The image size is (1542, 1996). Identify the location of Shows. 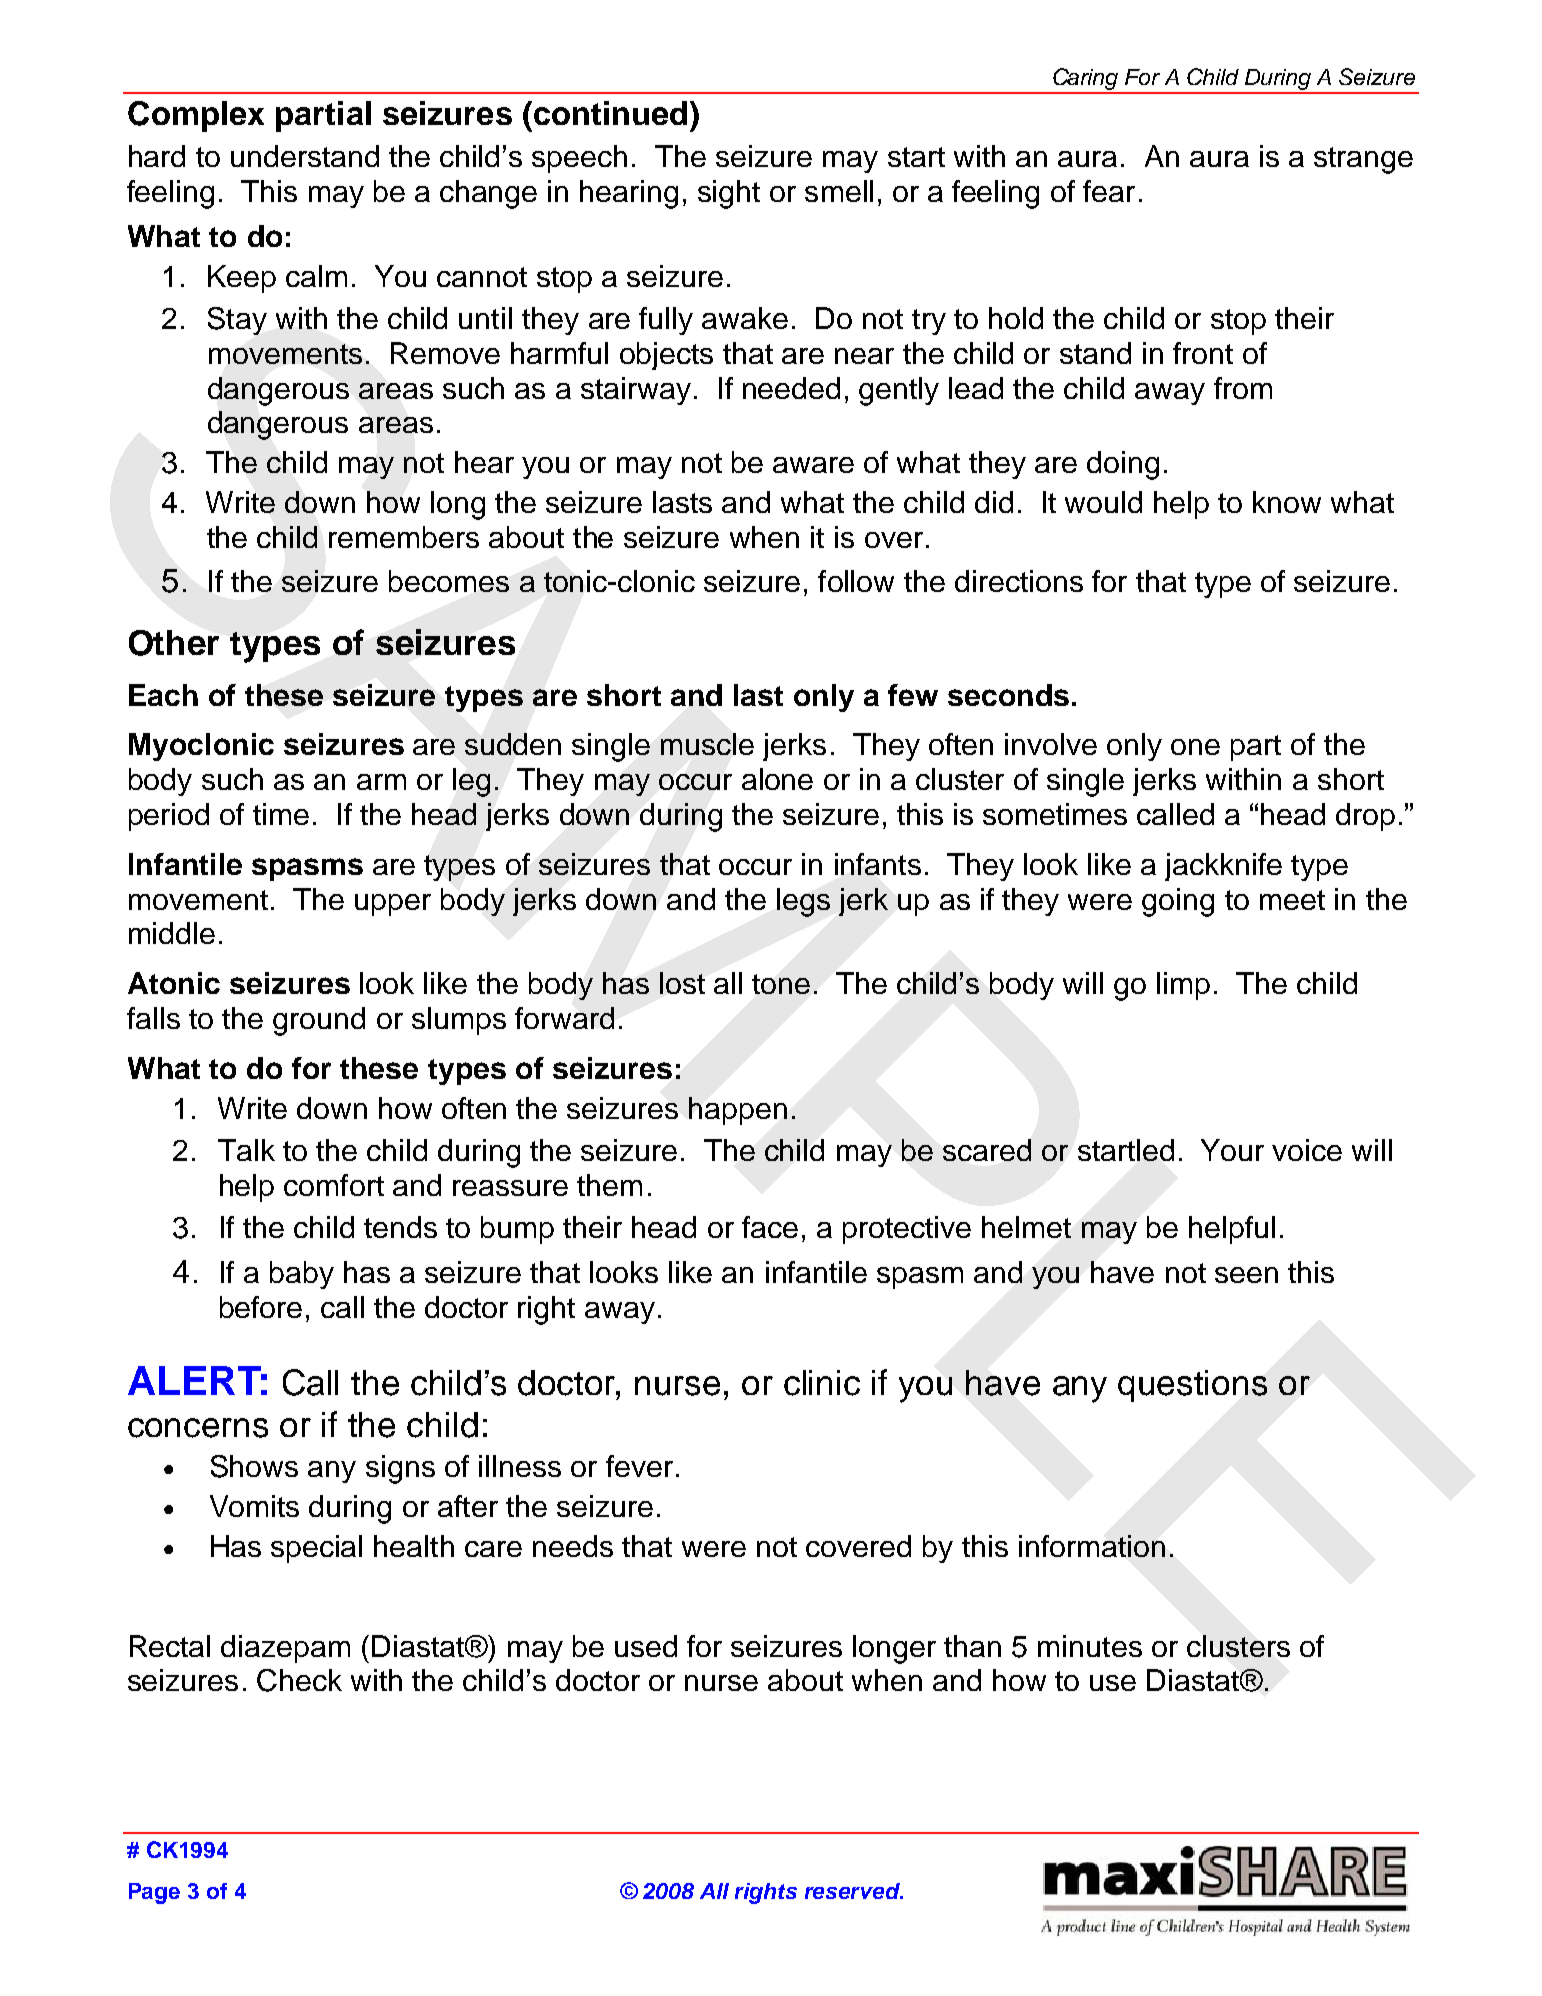
(254, 1466).
